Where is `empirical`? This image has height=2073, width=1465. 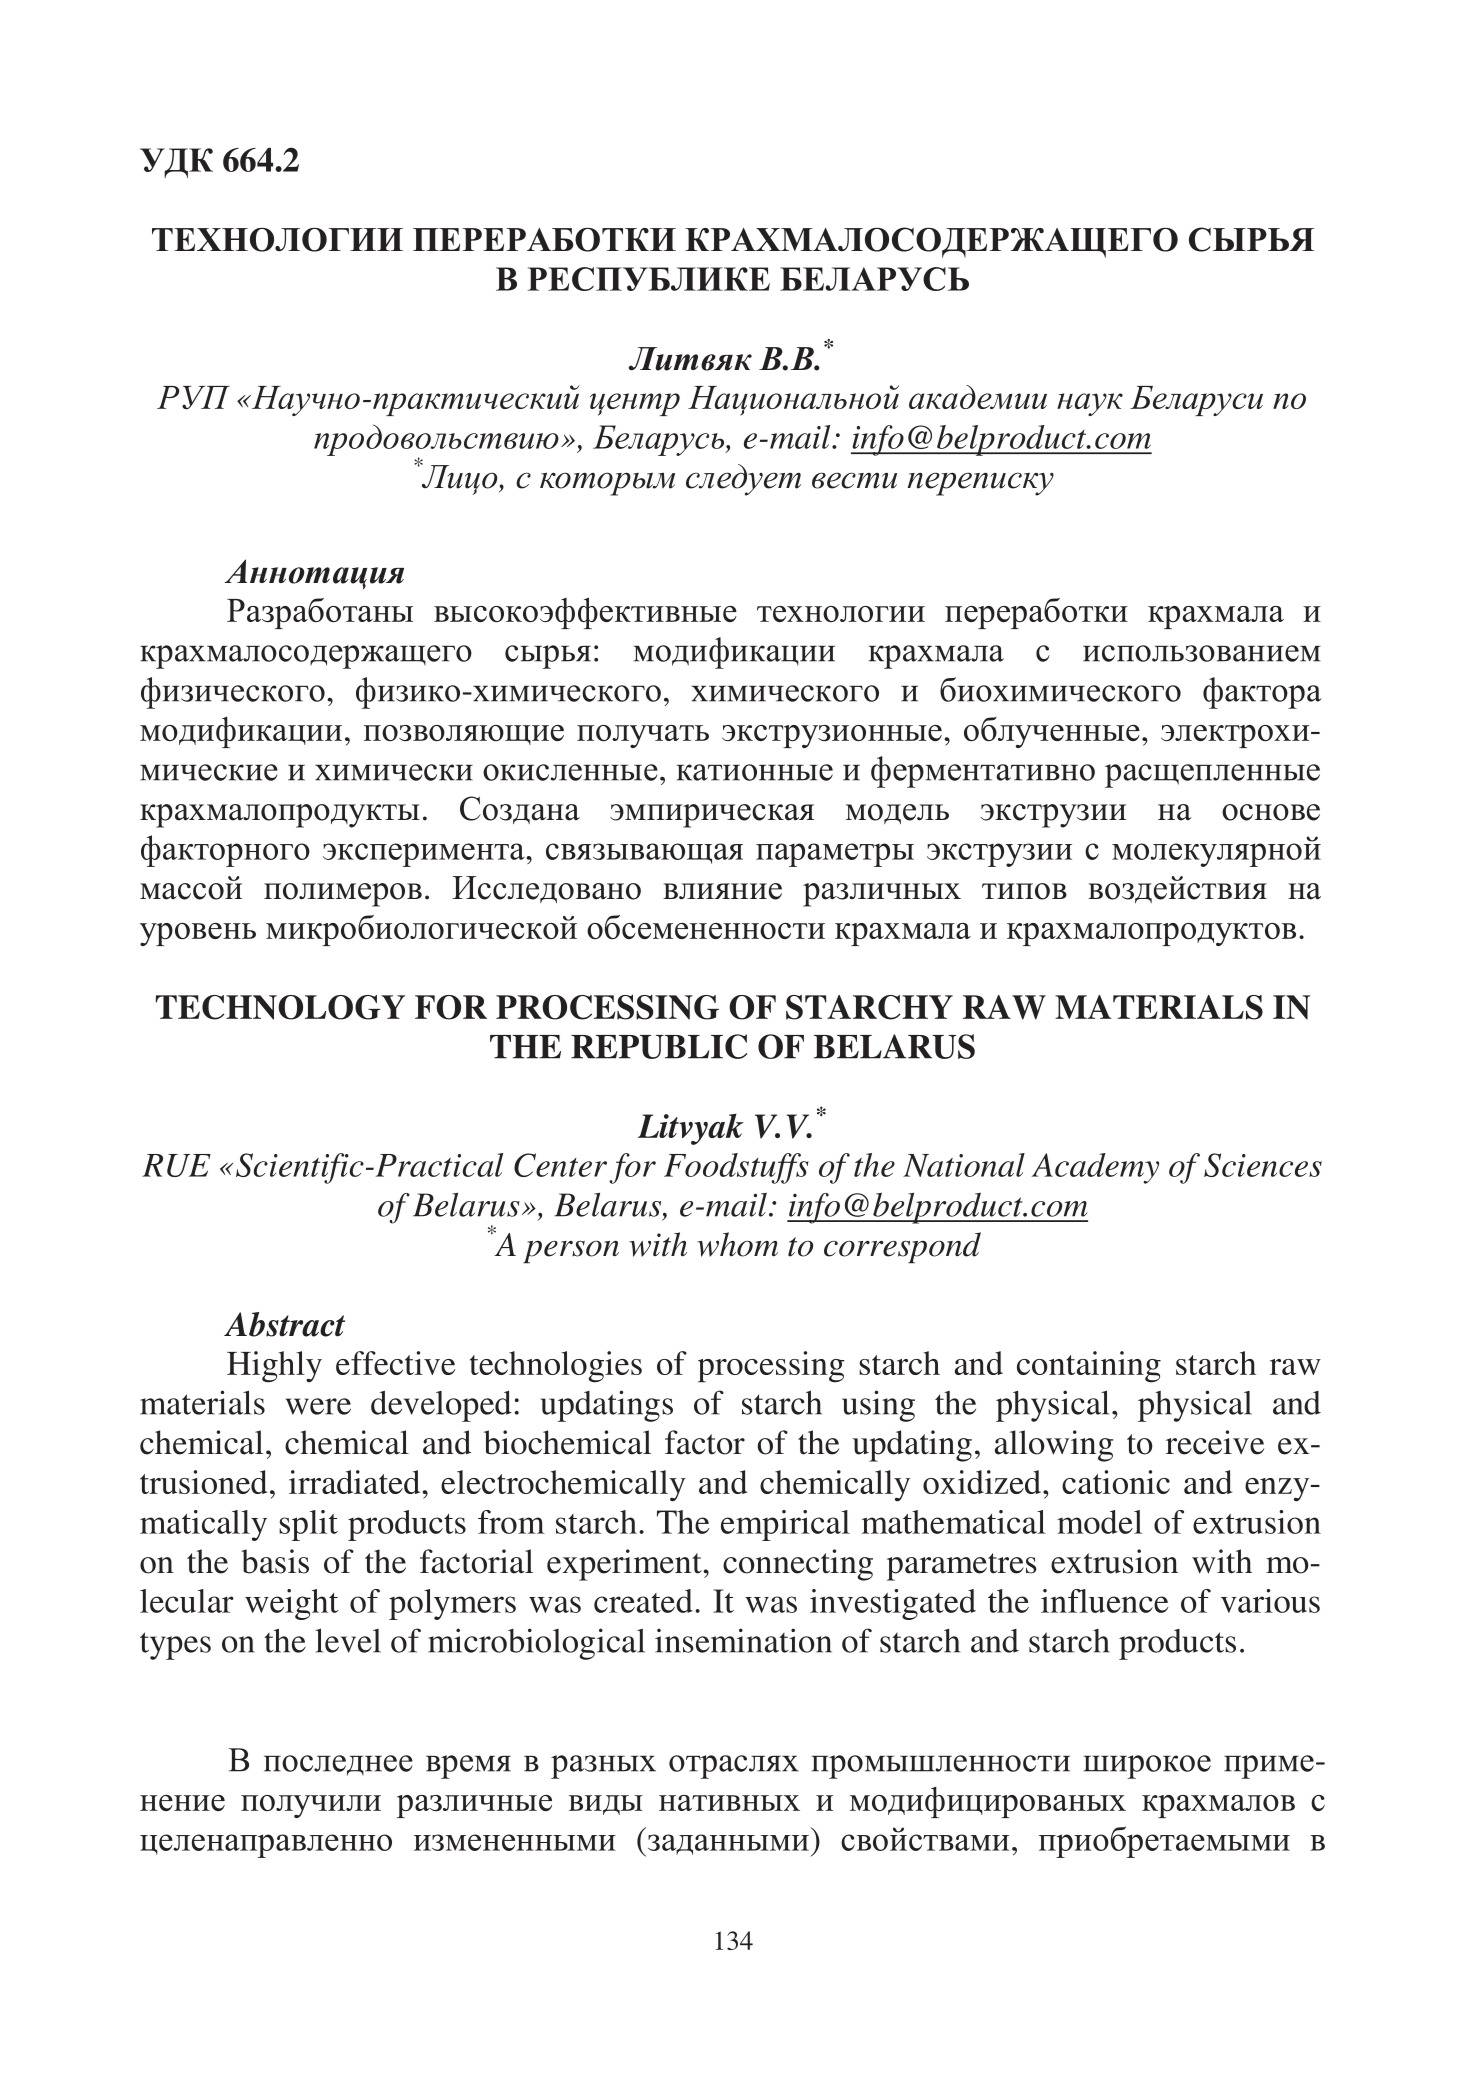
empirical is located at coordinates (785, 1525).
